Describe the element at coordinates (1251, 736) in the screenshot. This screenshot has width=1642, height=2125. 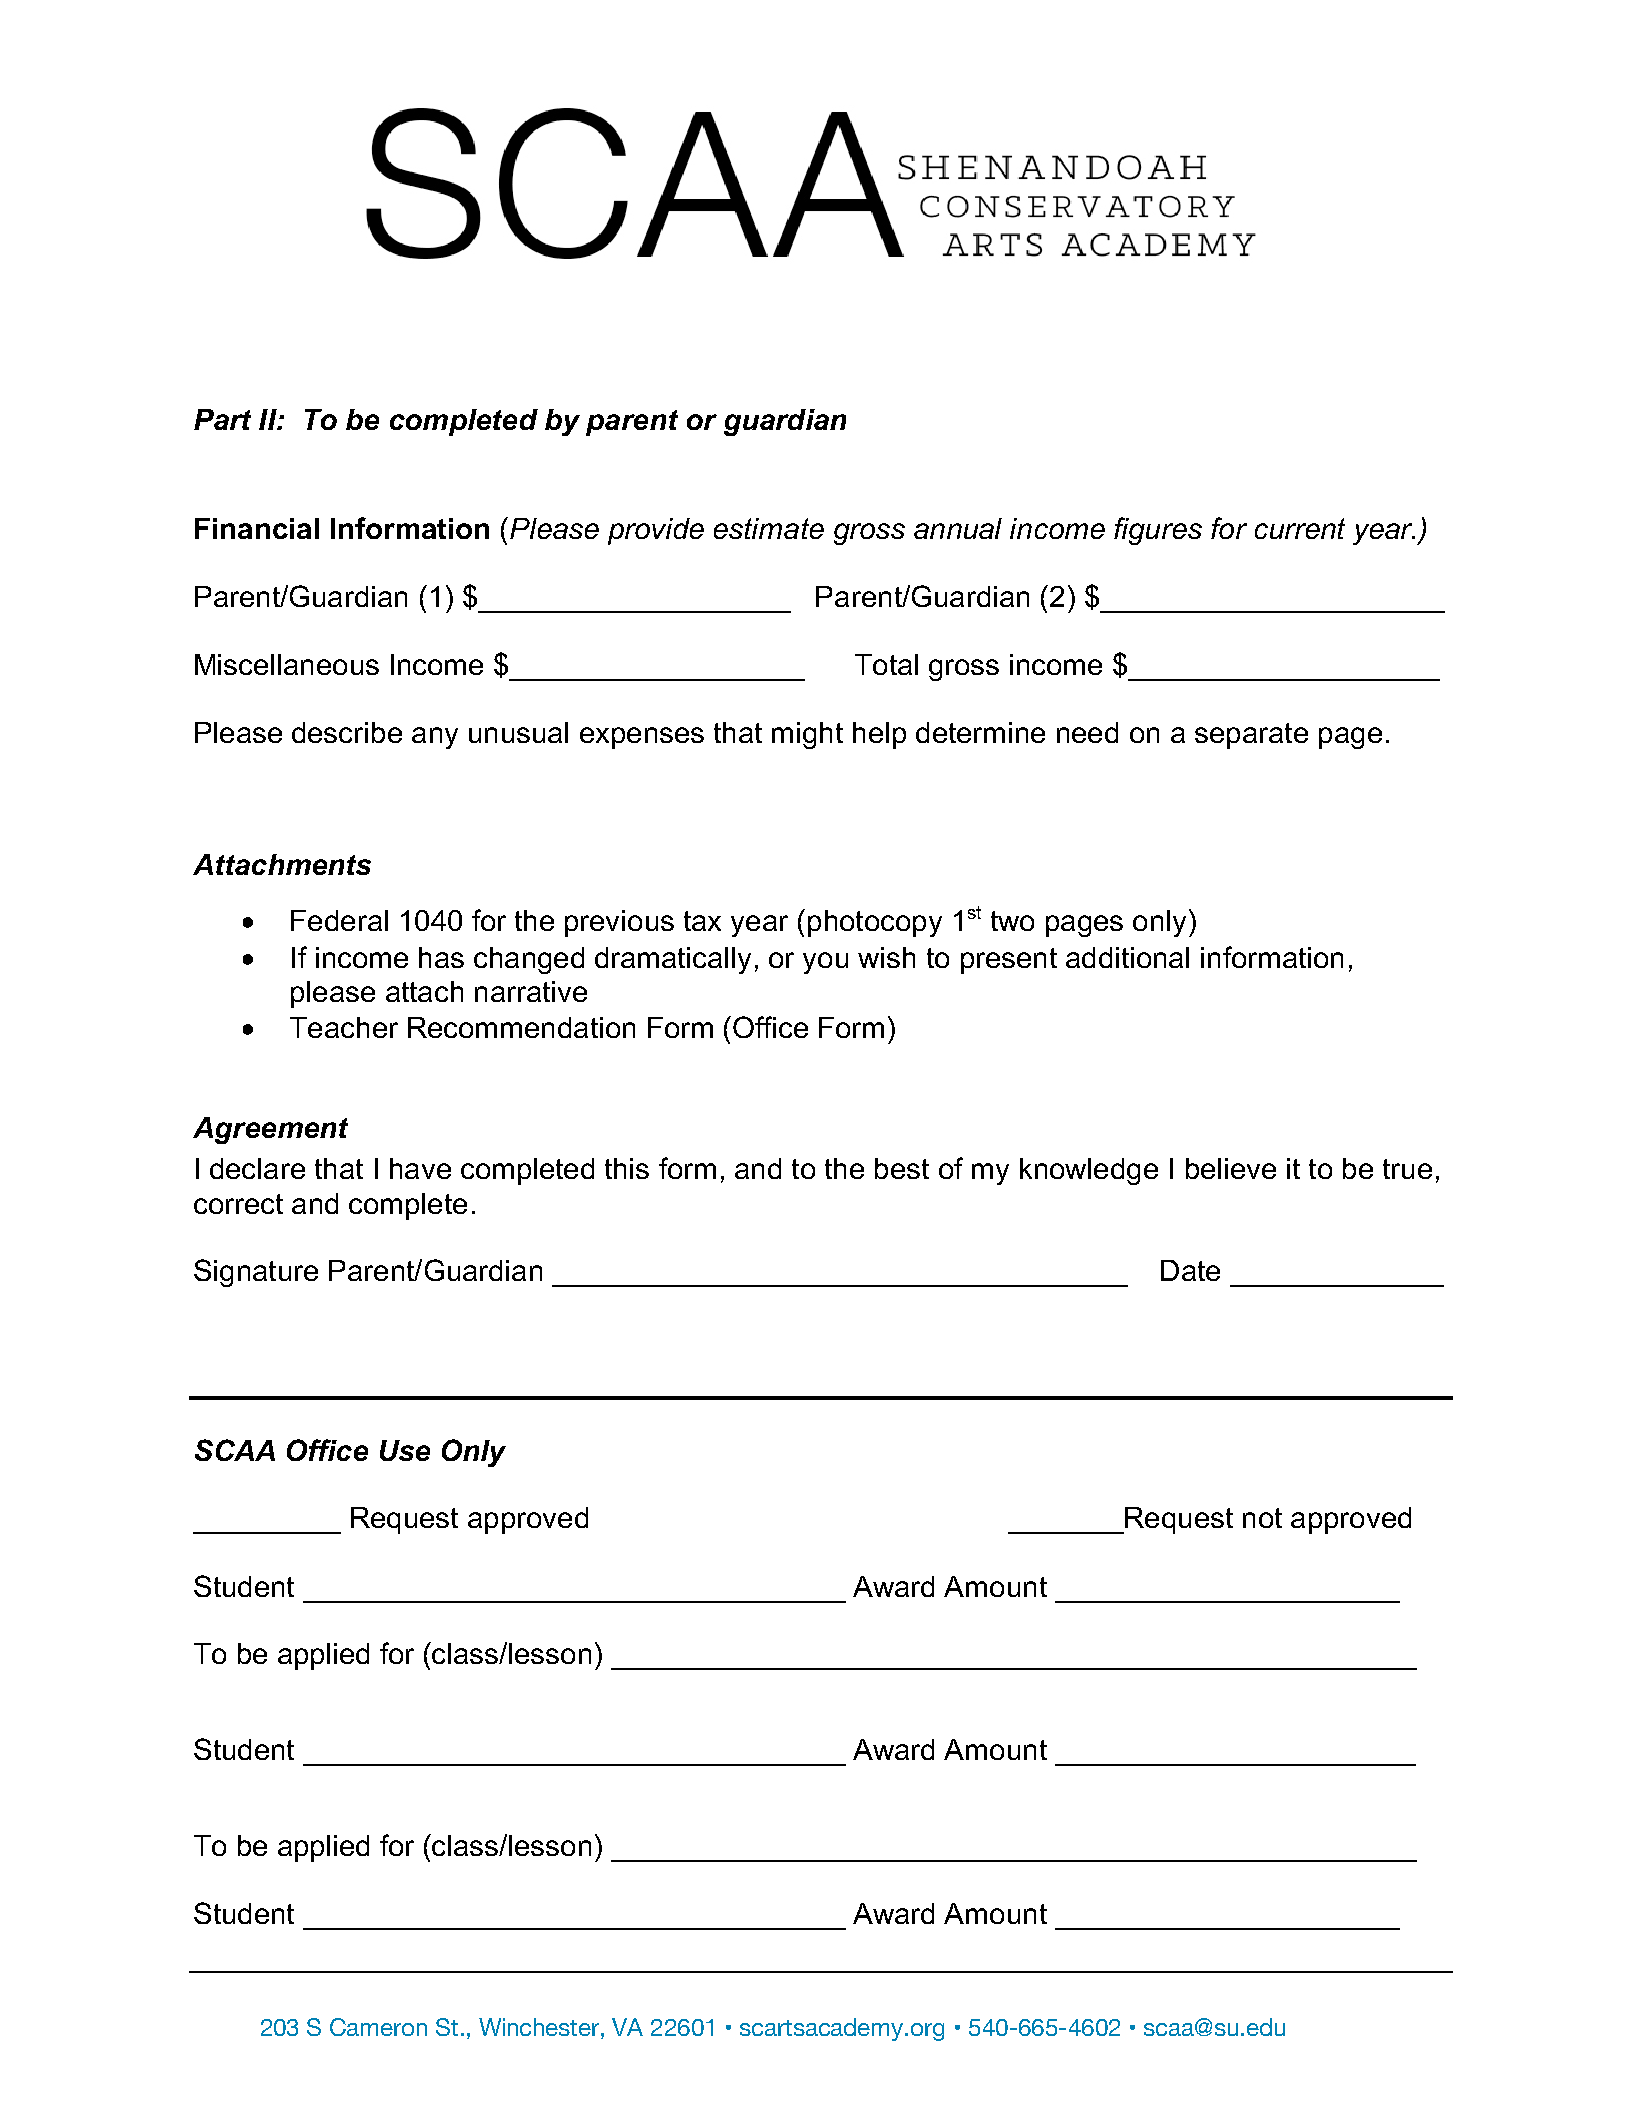
I see `separate` at that location.
